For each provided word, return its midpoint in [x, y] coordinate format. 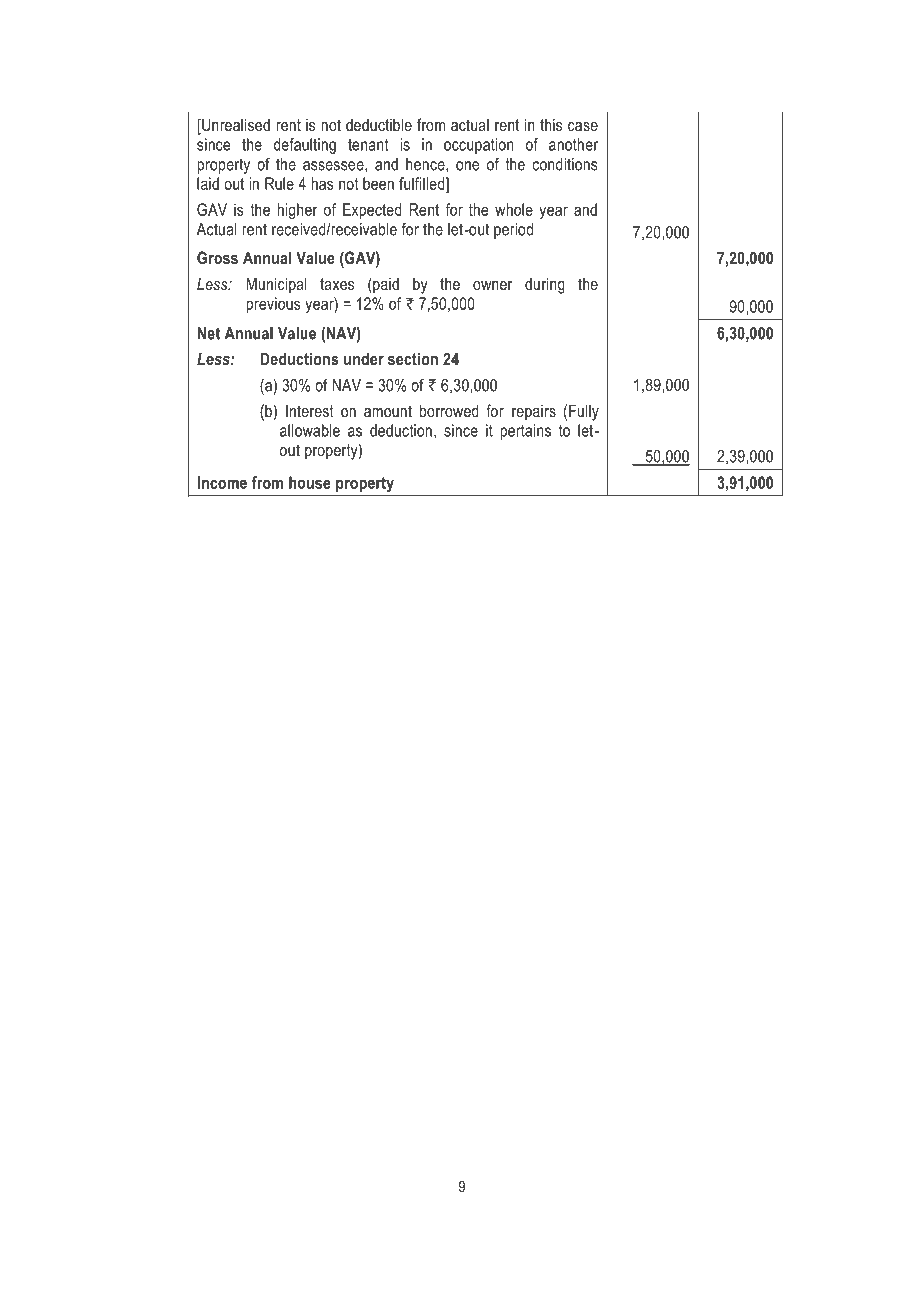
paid [385, 285]
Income [222, 482]
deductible [379, 124]
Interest [310, 410]
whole [514, 209]
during [545, 285]
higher [297, 211]
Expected [372, 211]
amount [388, 411]
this [551, 124]
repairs [534, 413]
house [310, 482]
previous [273, 305]
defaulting [305, 146]
